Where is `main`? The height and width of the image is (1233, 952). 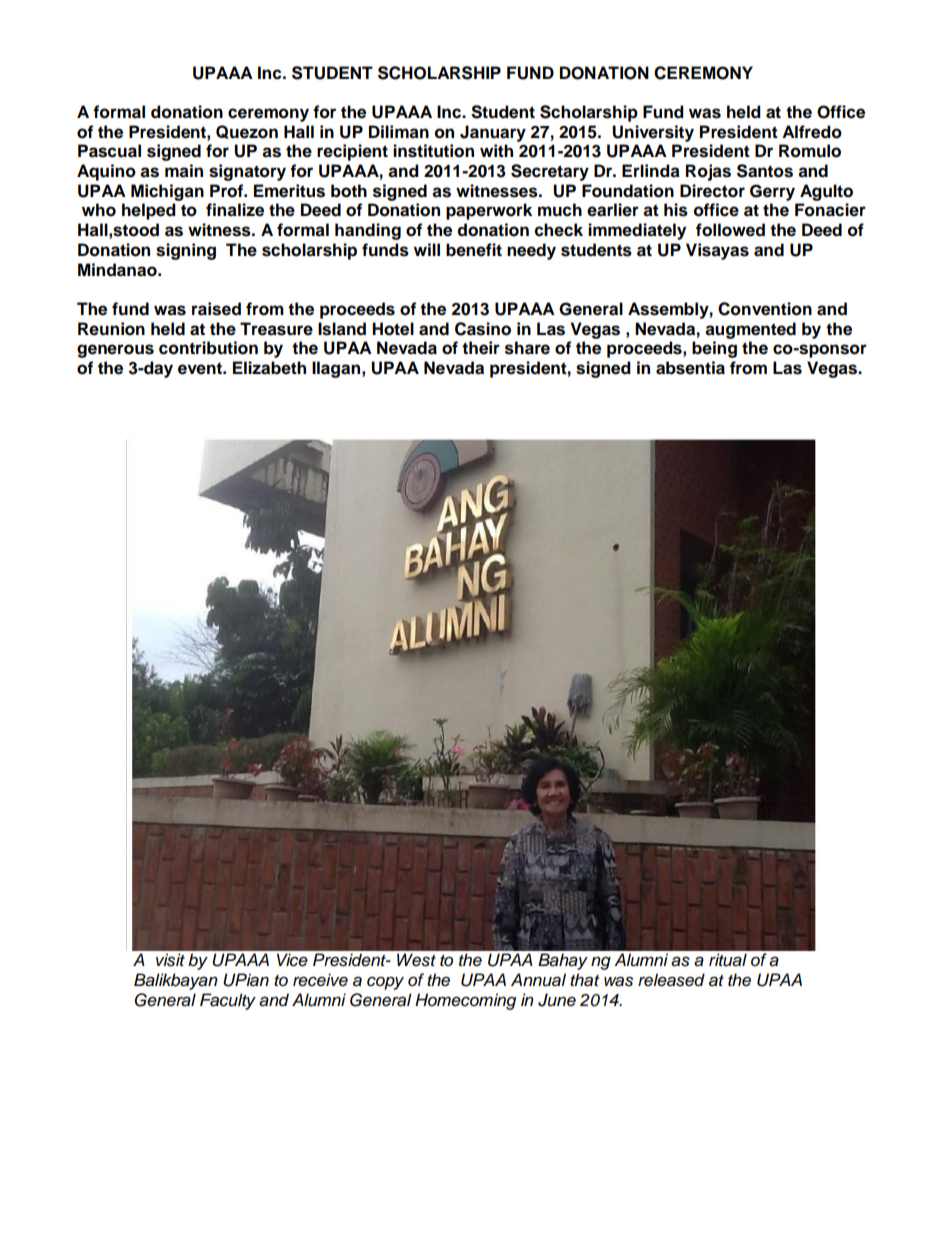 main is located at coordinates (184, 171).
